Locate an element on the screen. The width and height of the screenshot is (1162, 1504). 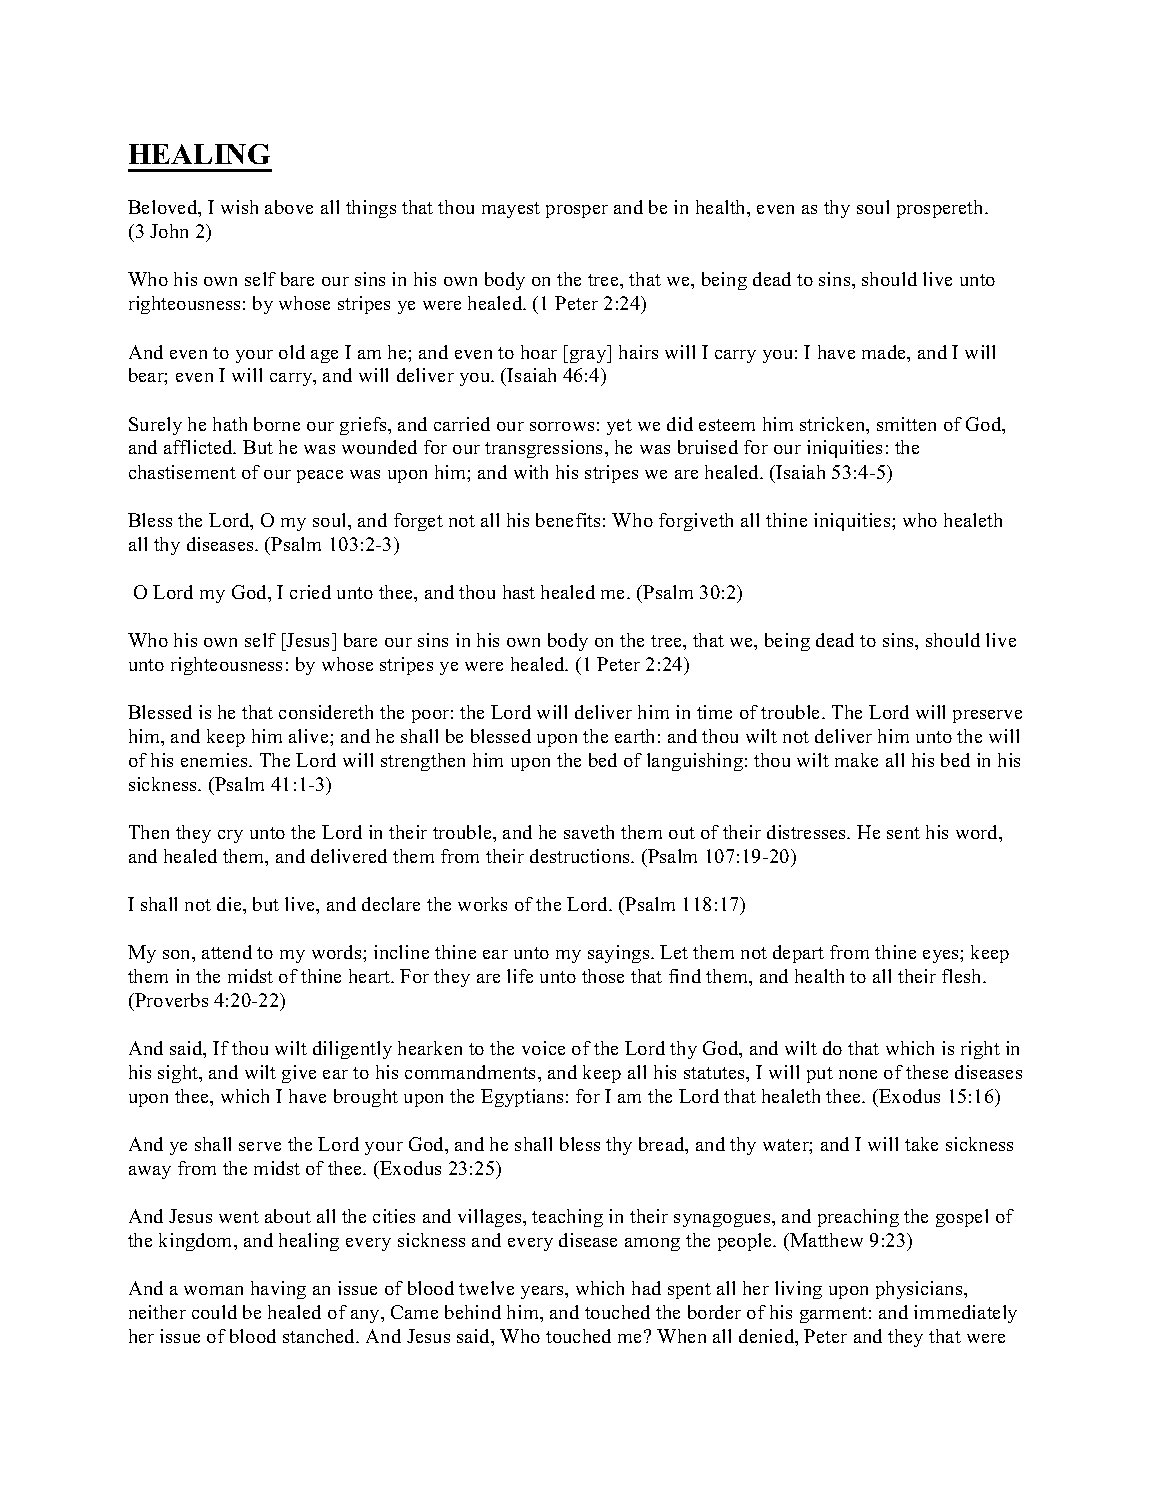
having is located at coordinates (278, 1290).
